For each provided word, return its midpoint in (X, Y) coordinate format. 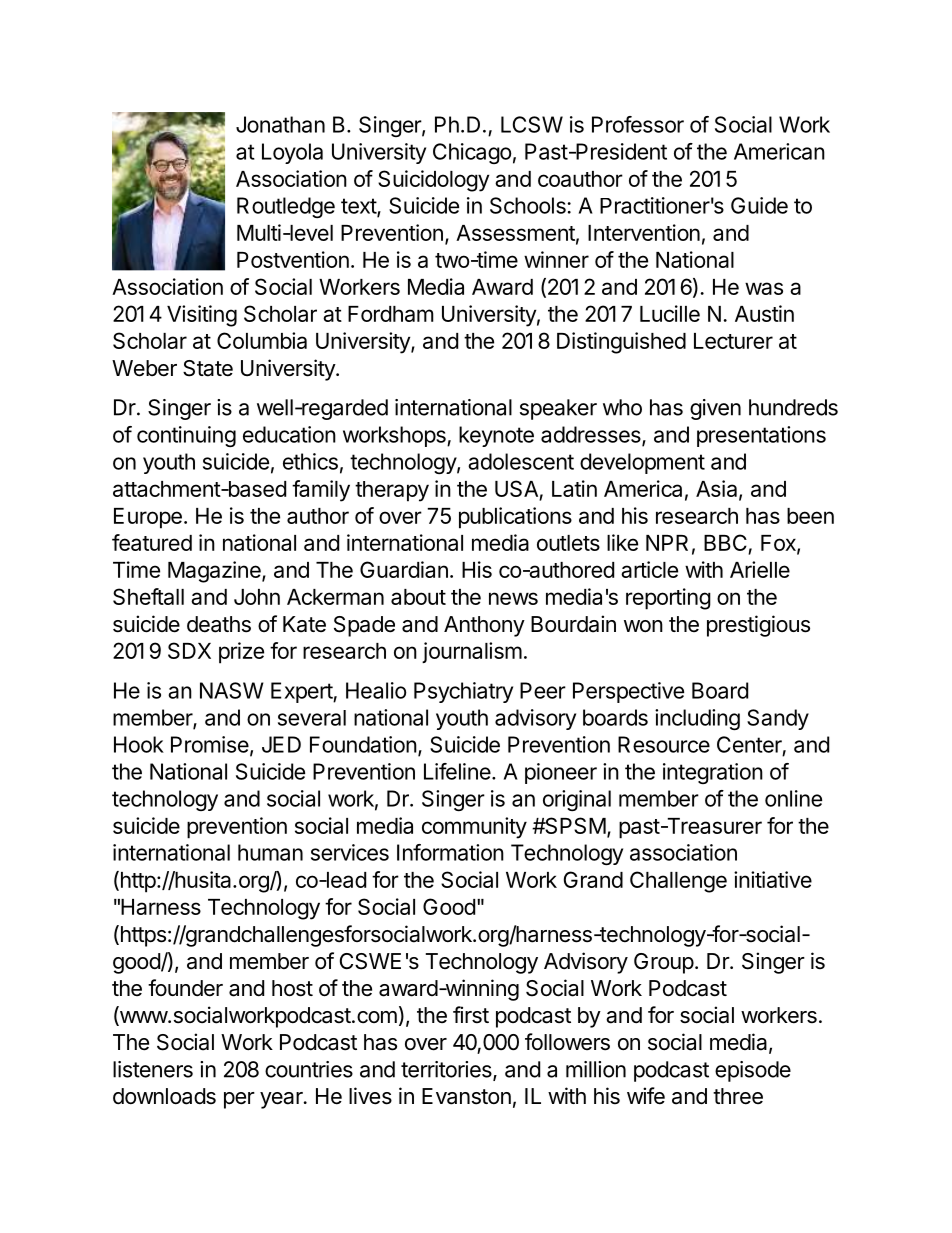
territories (447, 1070)
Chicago (472, 153)
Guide (759, 205)
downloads (164, 1096)
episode (753, 1071)
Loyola (292, 153)
